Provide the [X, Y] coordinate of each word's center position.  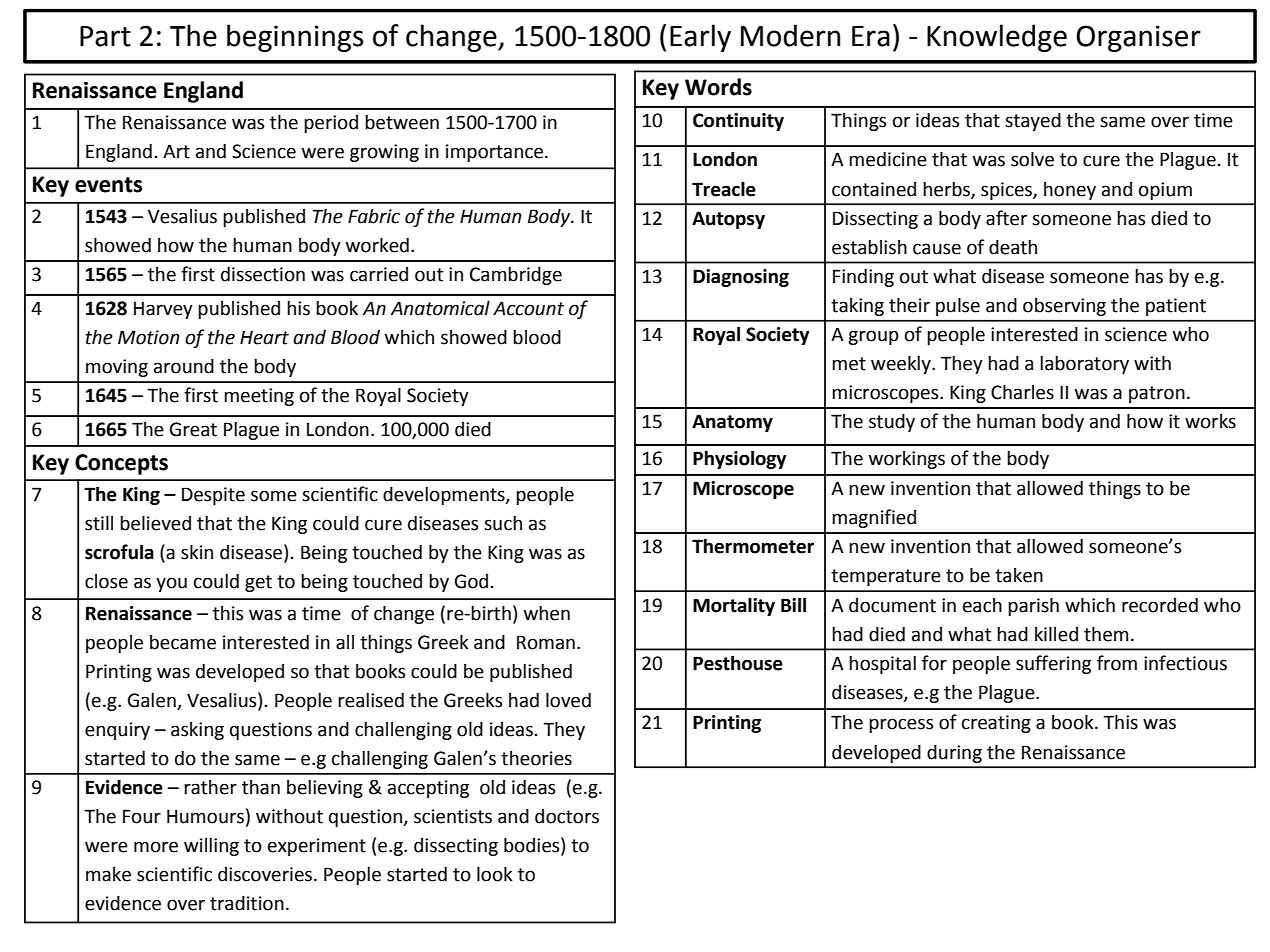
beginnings [295, 38]
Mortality [734, 606]
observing [1064, 307]
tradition [247, 903]
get [258, 583]
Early [700, 38]
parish [1033, 606]
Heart [264, 338]
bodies [533, 846]
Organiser [1138, 38]
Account [528, 308]
